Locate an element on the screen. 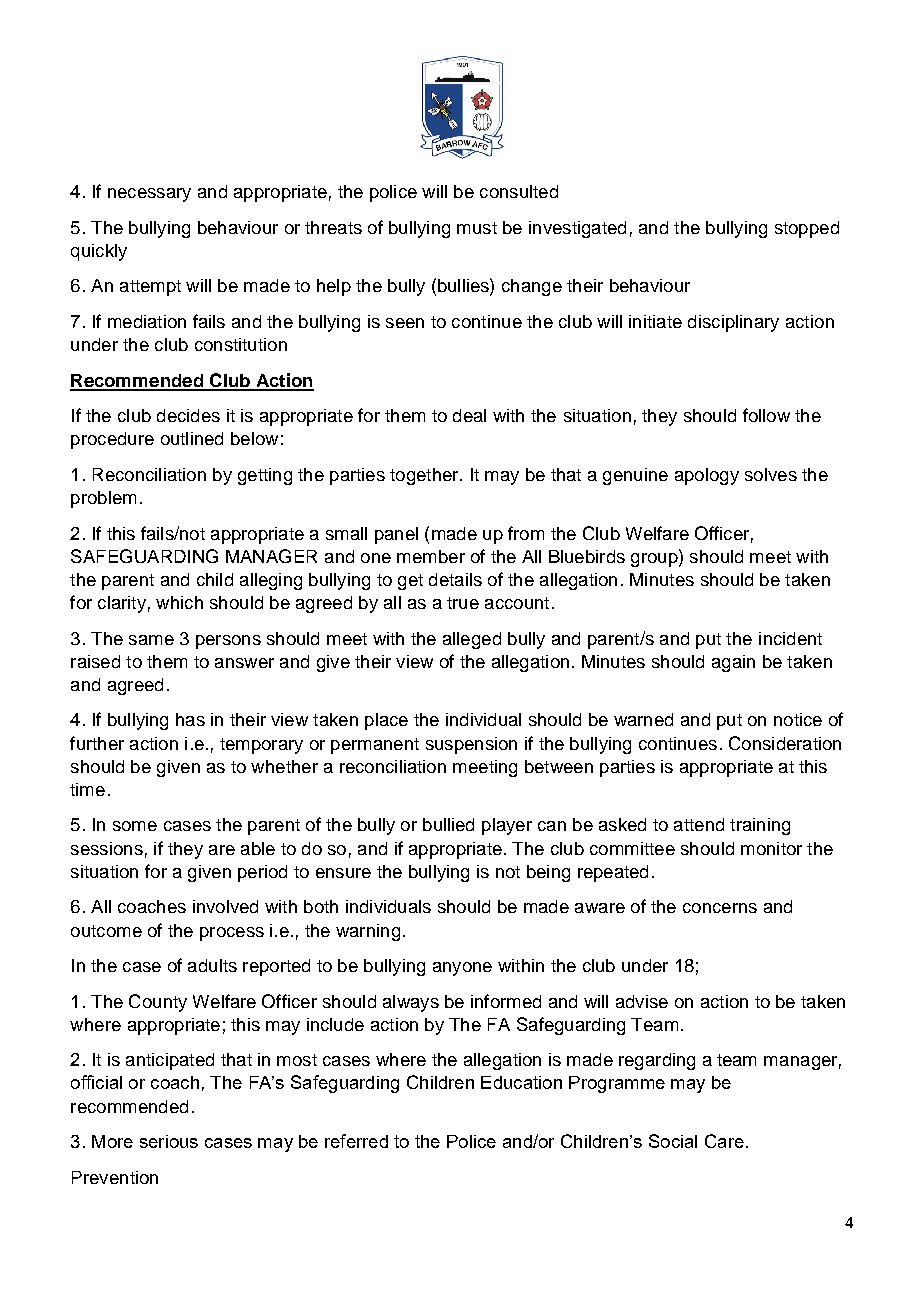  stopped is located at coordinates (807, 229).
